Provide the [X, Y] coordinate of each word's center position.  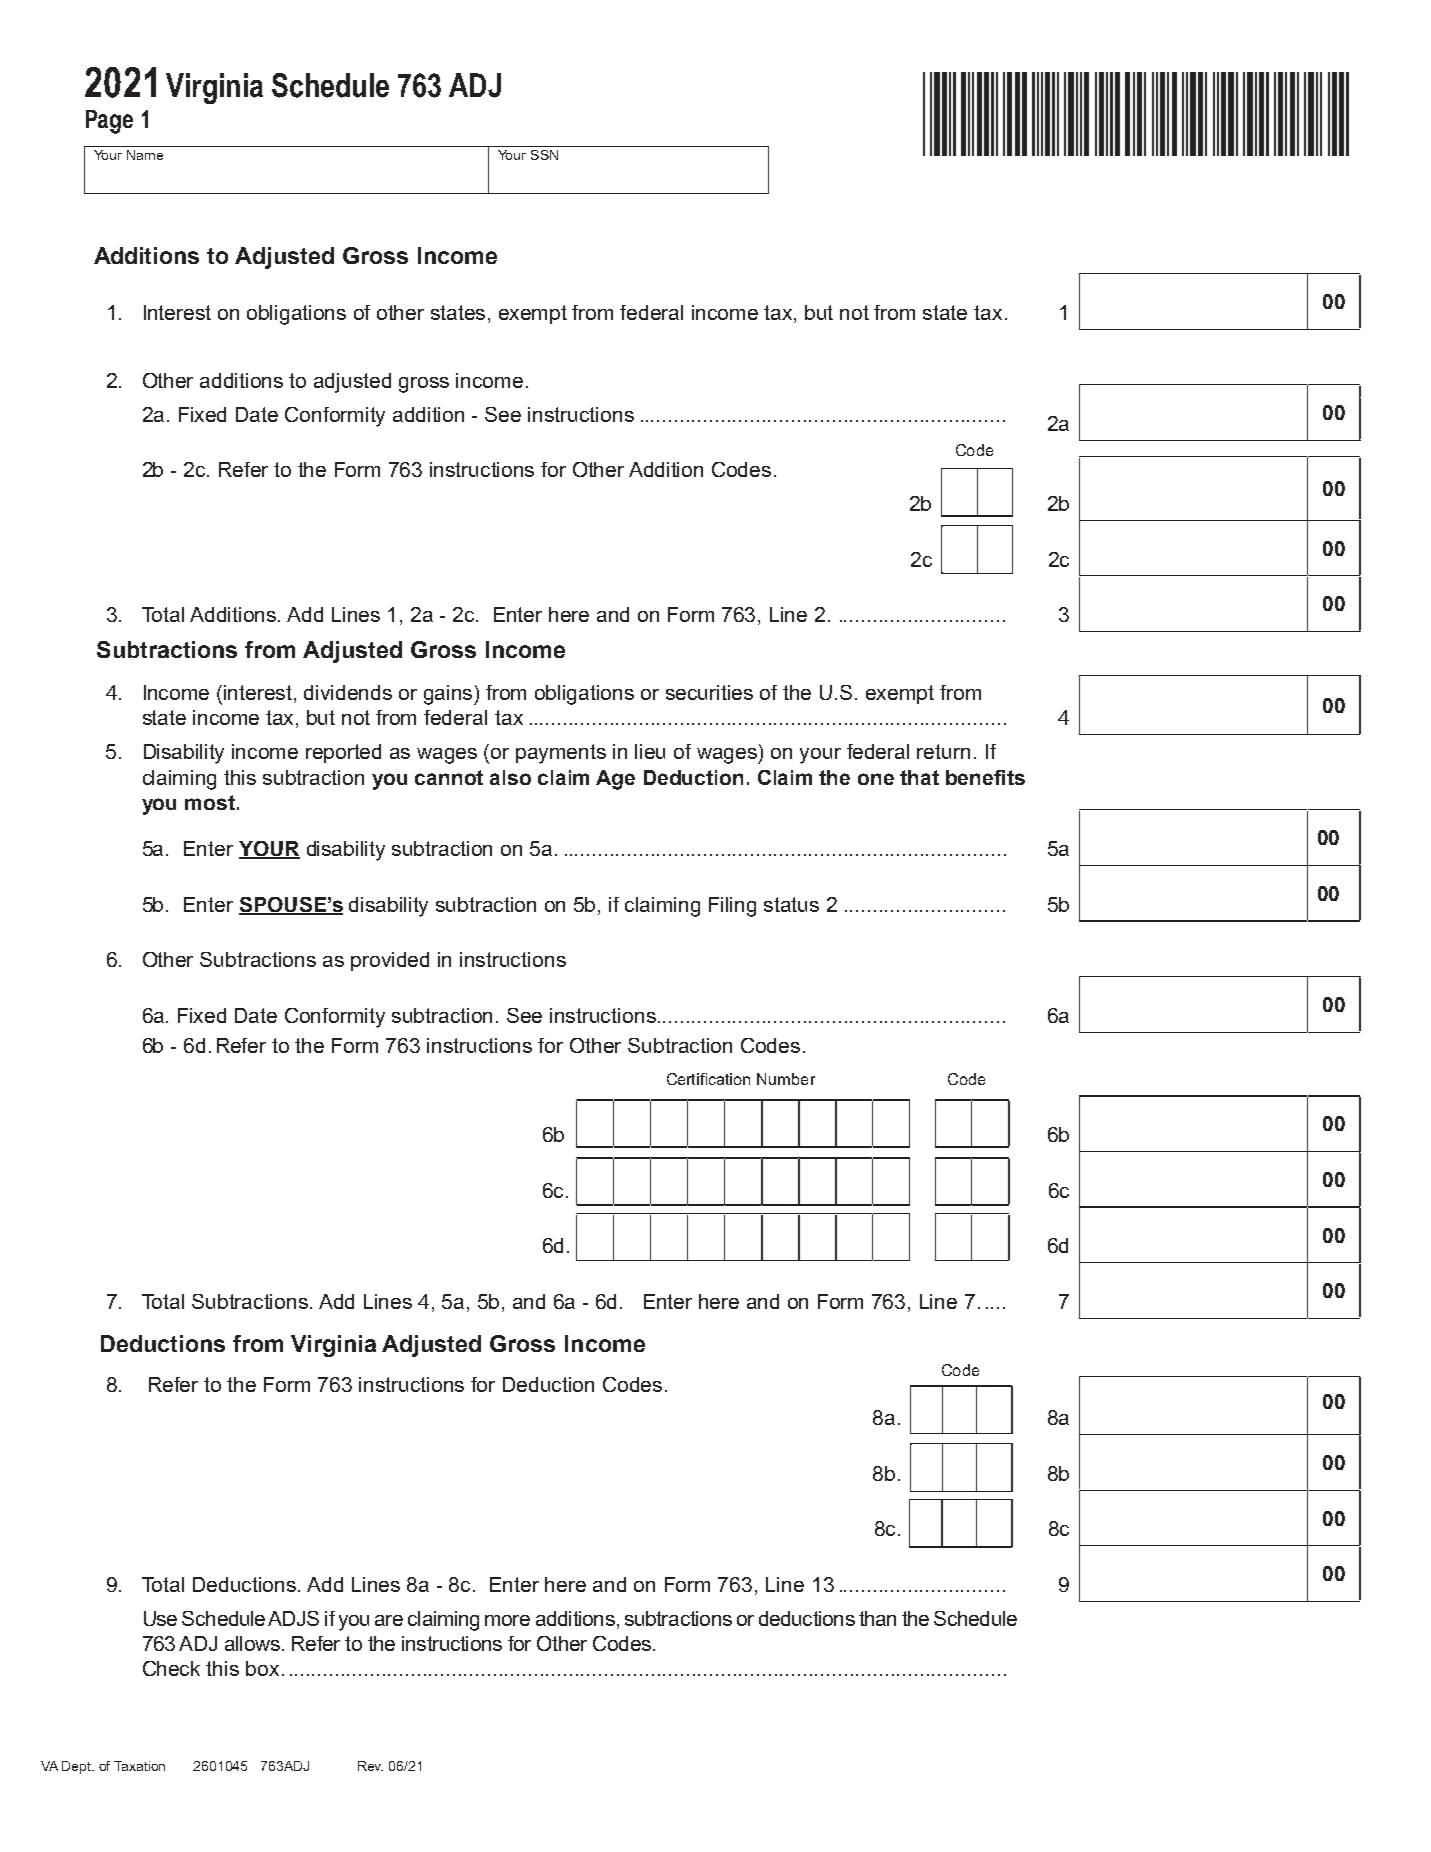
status [791, 904]
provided [390, 961]
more [507, 1620]
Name [145, 155]
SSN [544, 155]
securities [709, 692]
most [211, 802]
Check [171, 1668]
